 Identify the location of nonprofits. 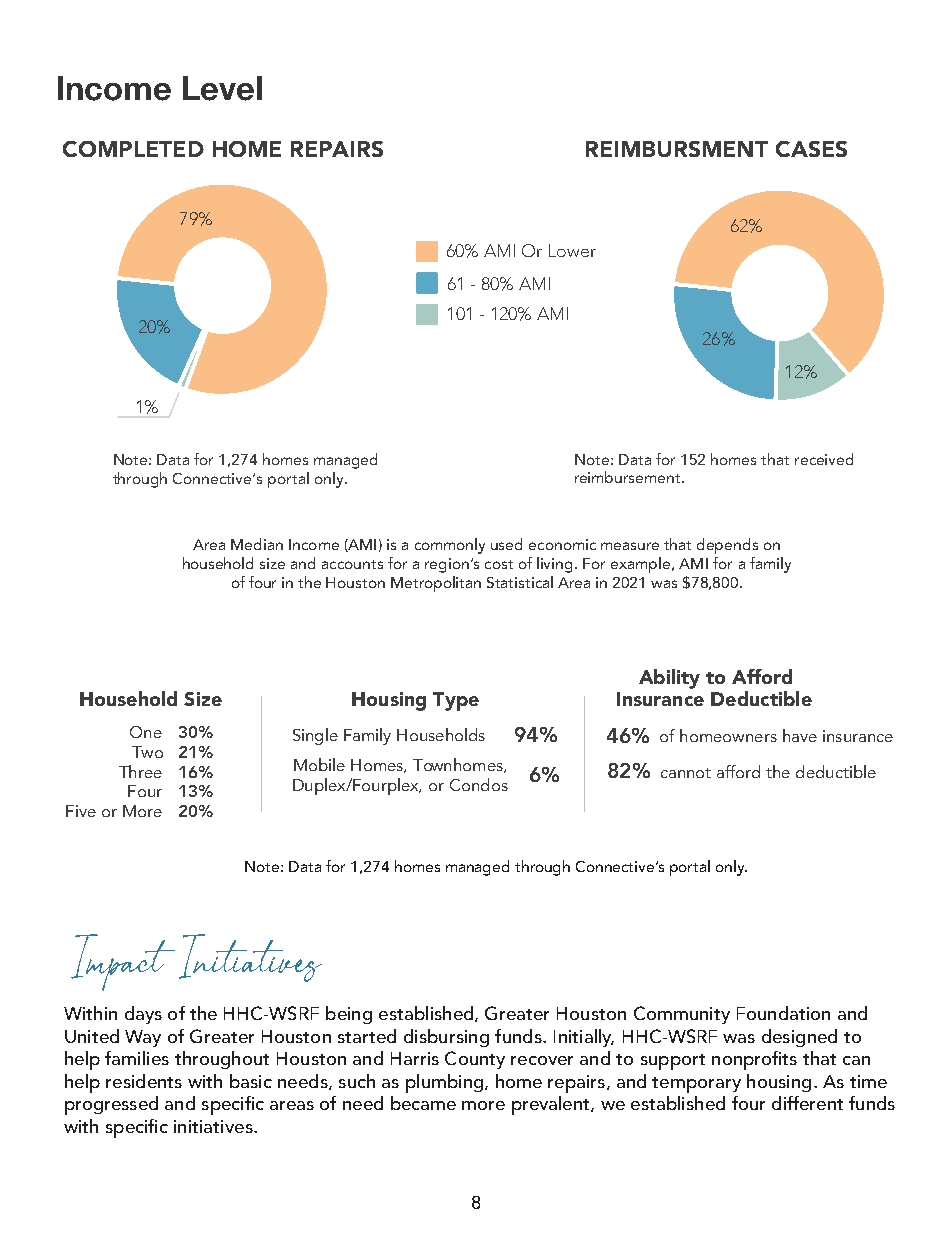
(754, 1060).
